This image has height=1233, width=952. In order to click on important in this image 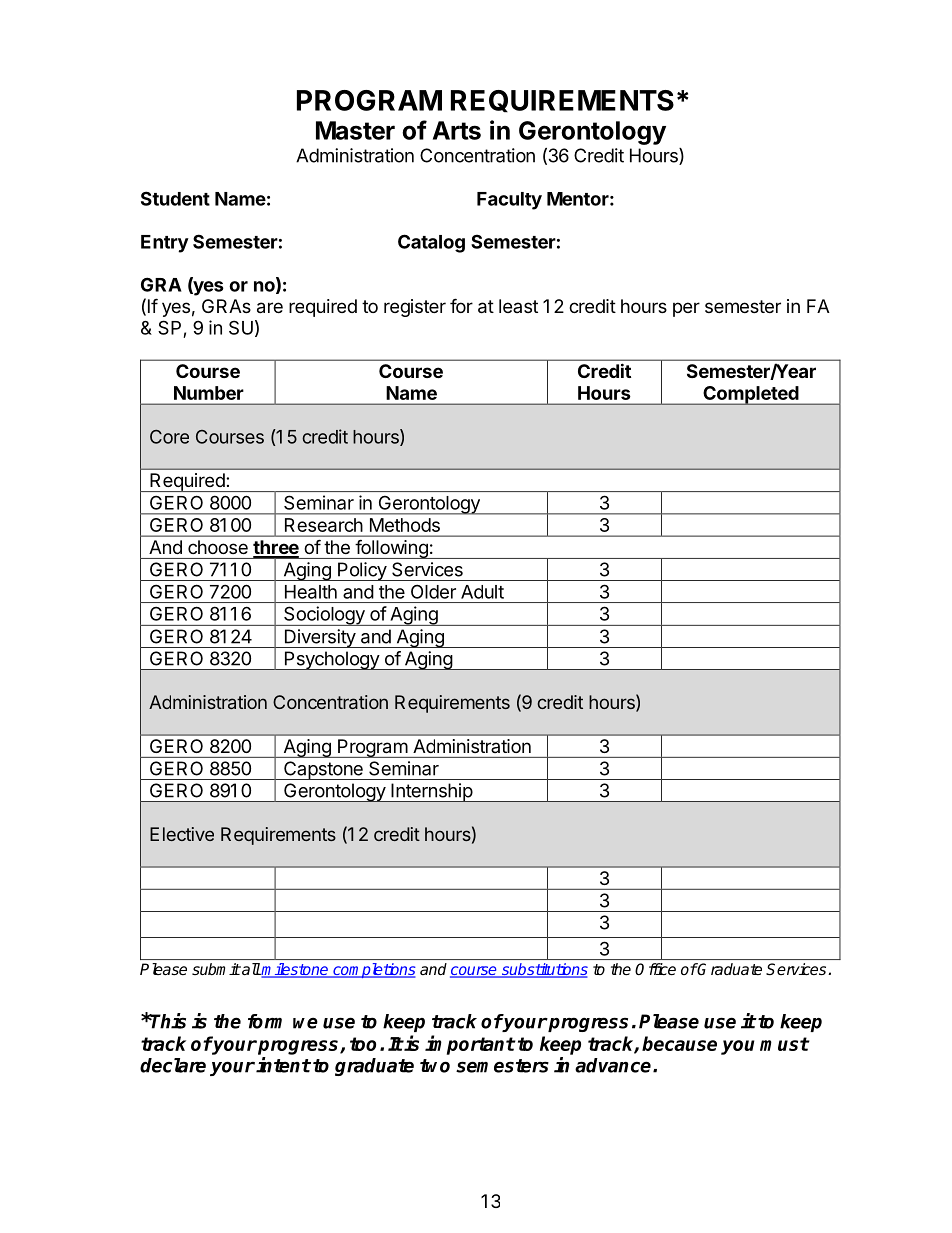, I will do `click(470, 1045)`.
